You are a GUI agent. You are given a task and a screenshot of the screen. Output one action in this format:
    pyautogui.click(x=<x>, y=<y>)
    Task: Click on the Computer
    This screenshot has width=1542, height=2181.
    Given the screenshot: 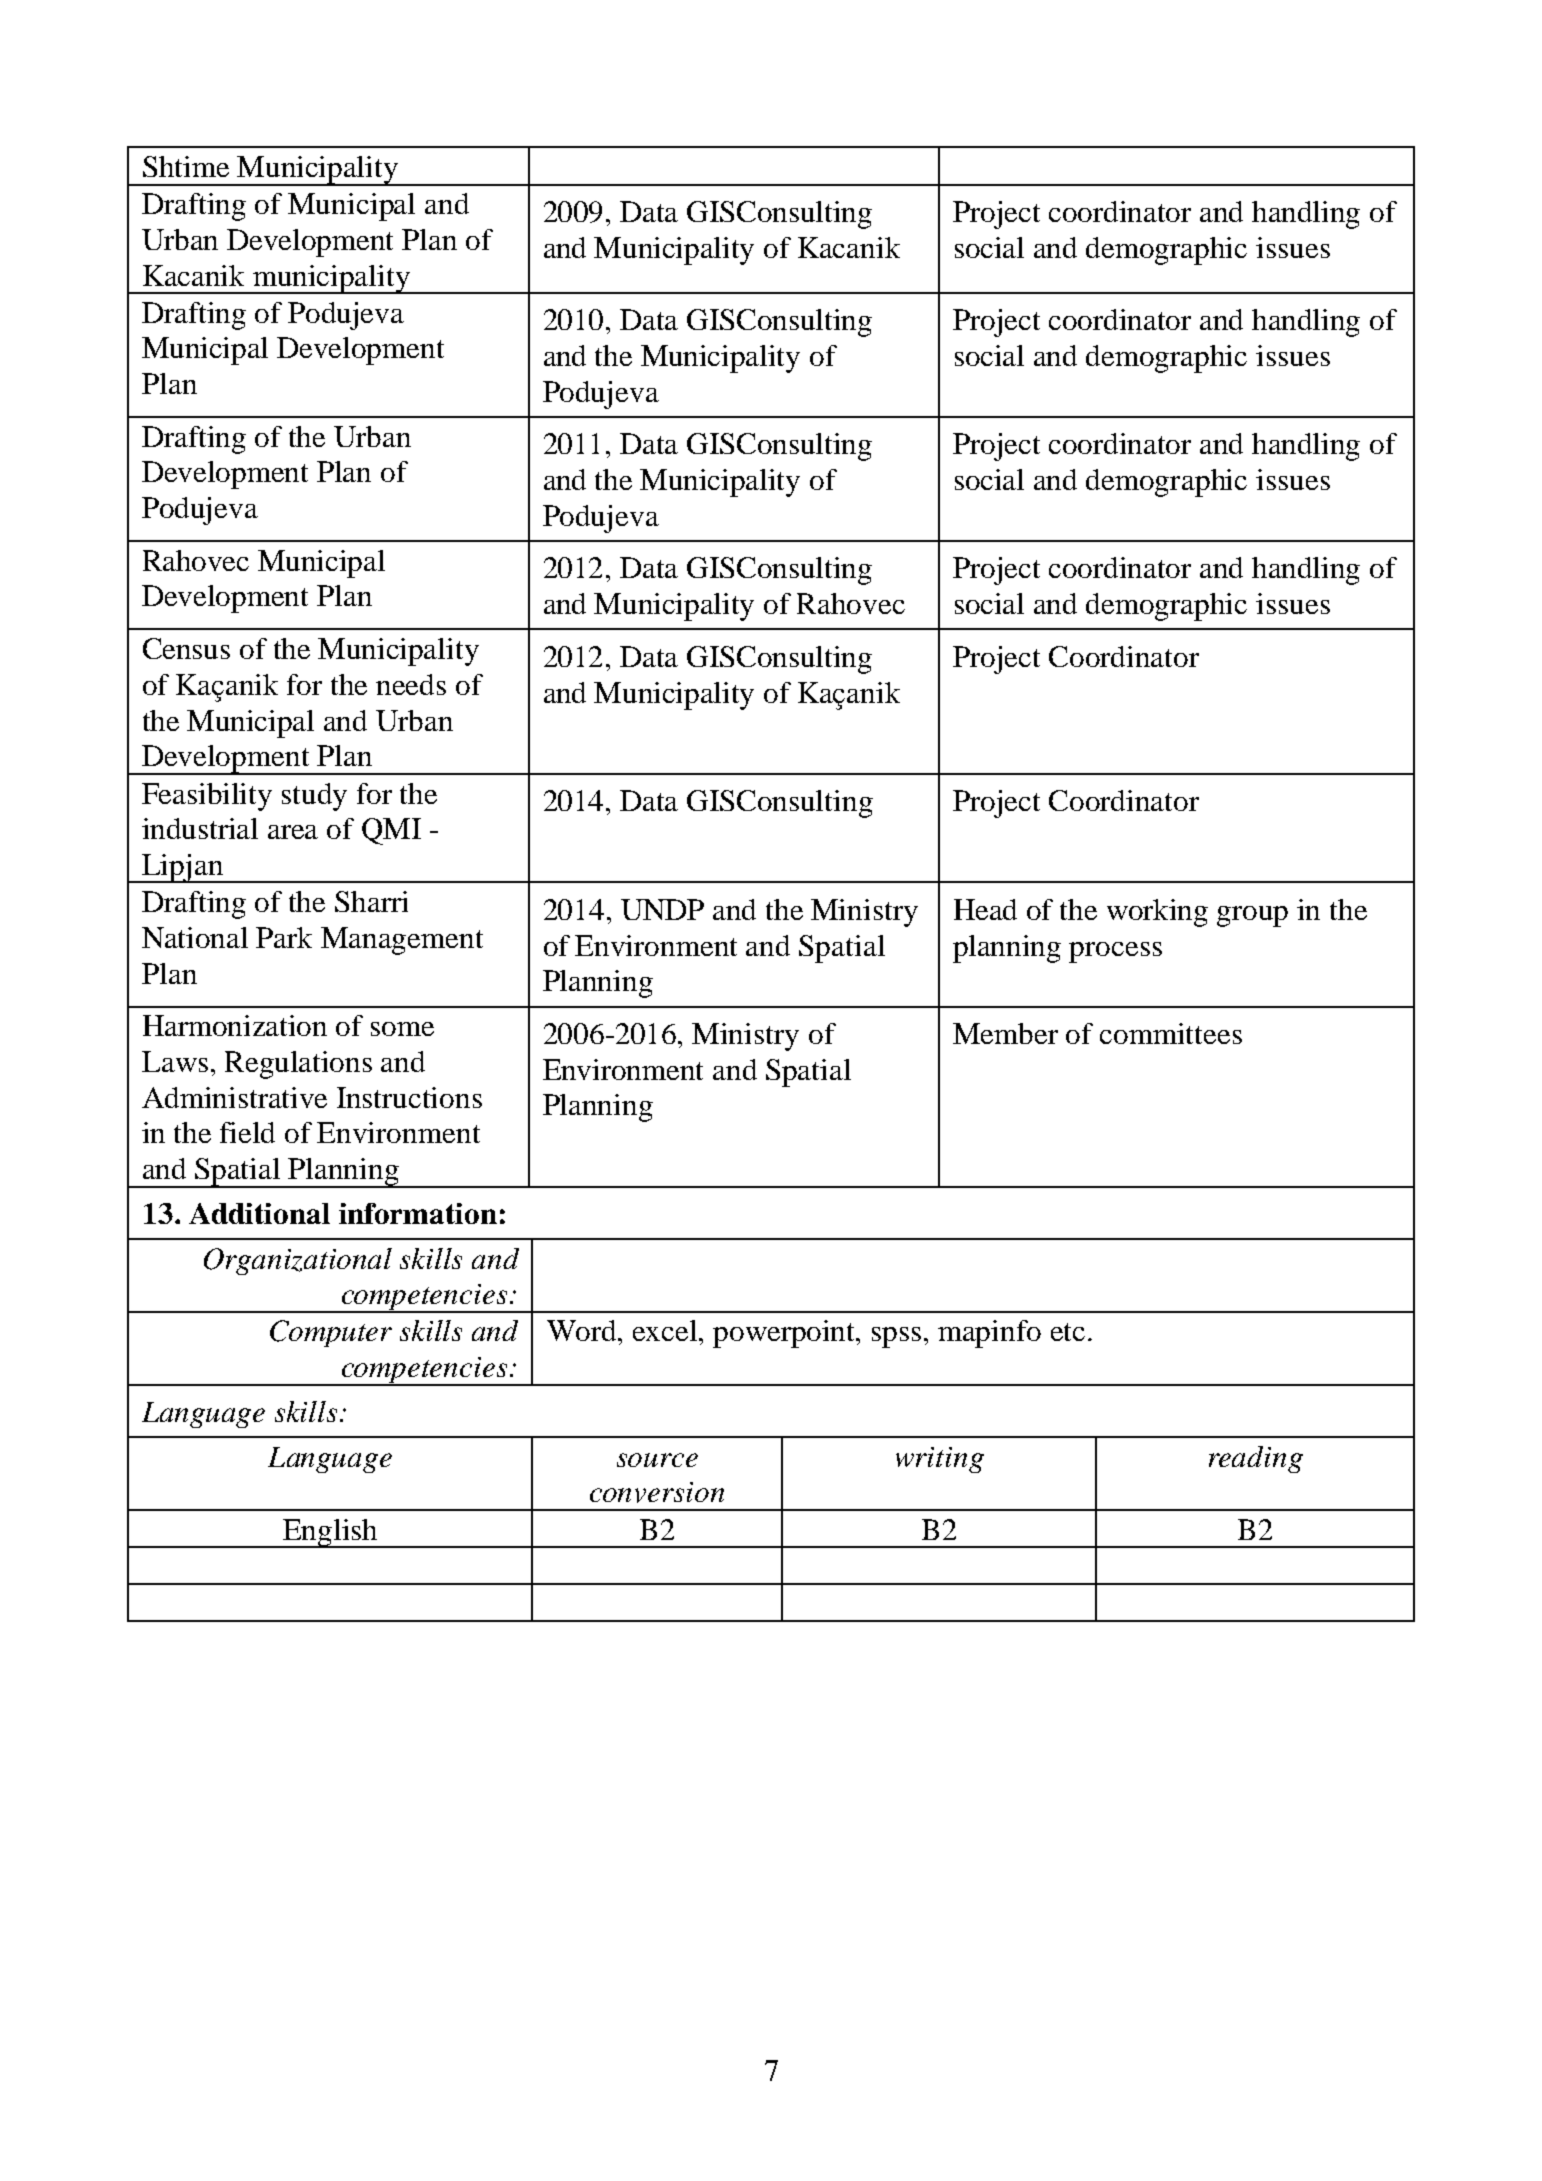 What is the action you would take?
    pyautogui.click(x=331, y=1333)
